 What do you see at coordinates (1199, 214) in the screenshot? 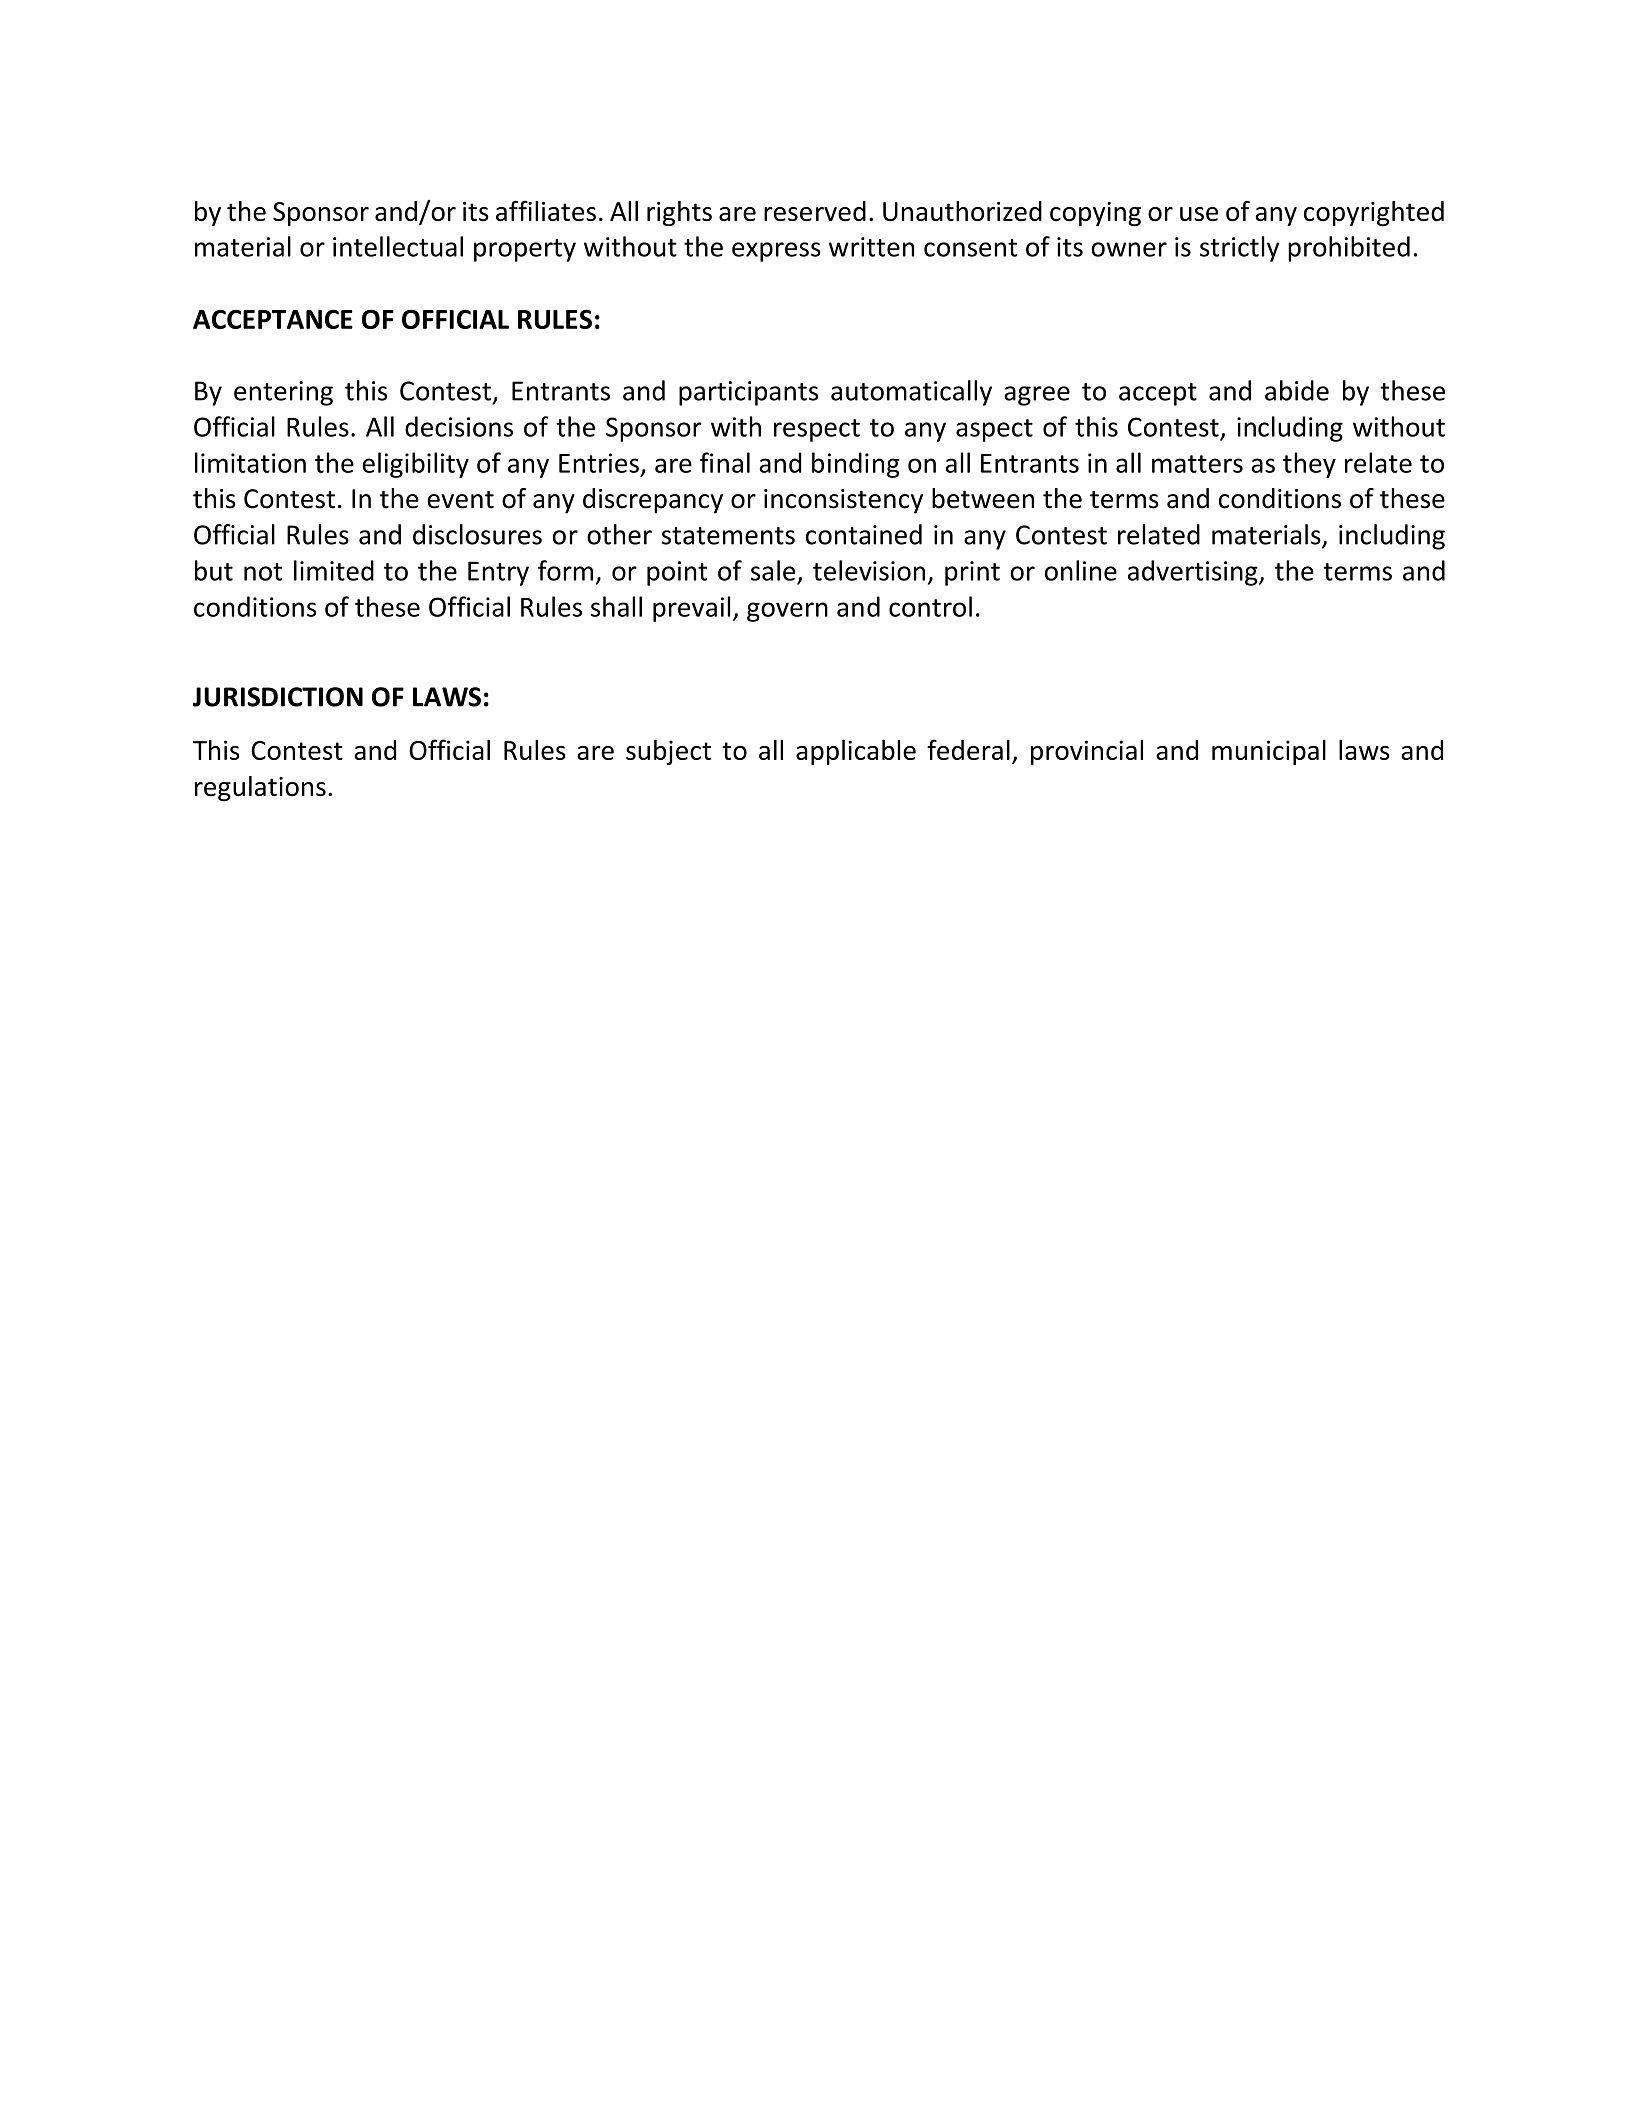
I see `use` at bounding box center [1199, 214].
